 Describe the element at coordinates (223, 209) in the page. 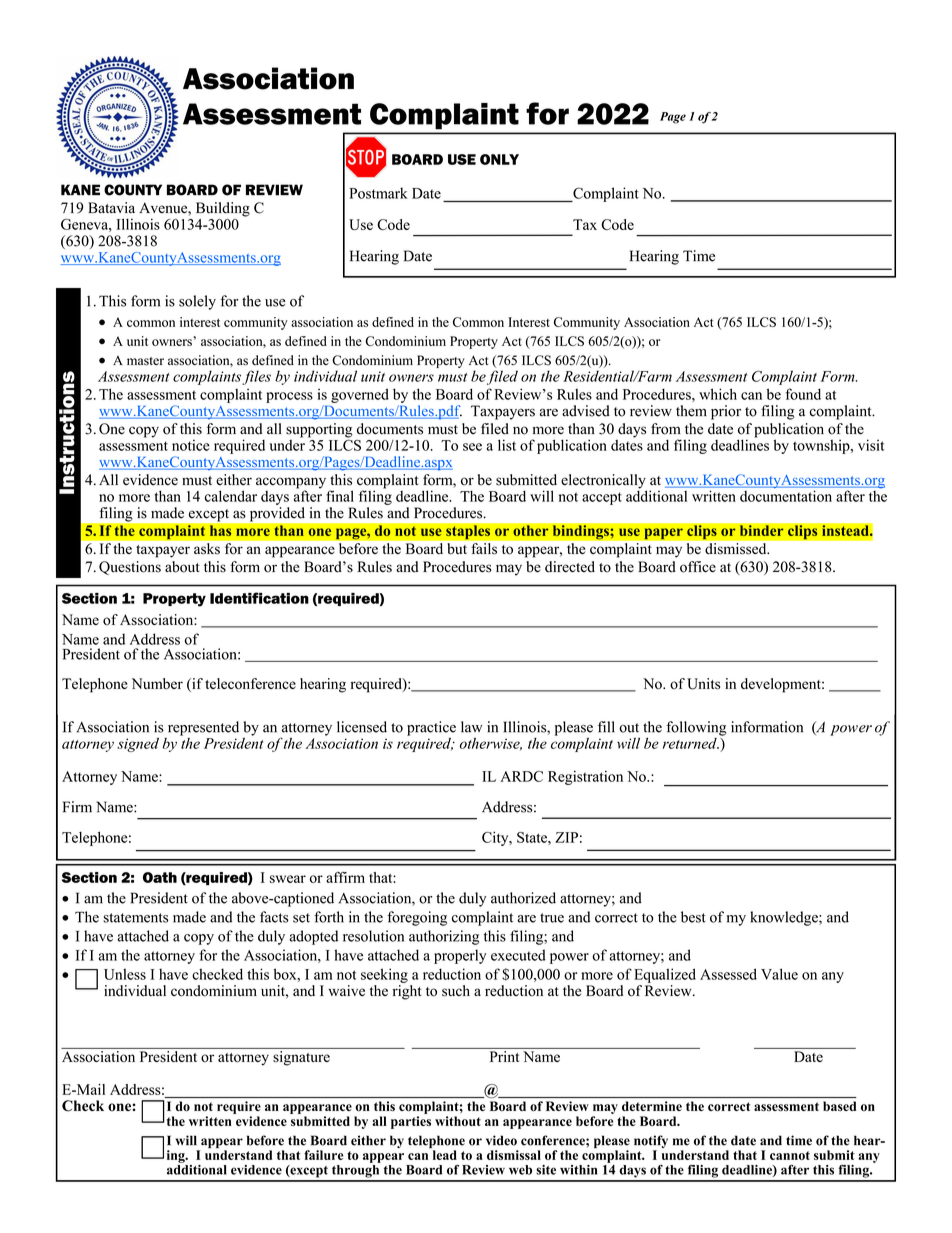

I see `Building` at that location.
